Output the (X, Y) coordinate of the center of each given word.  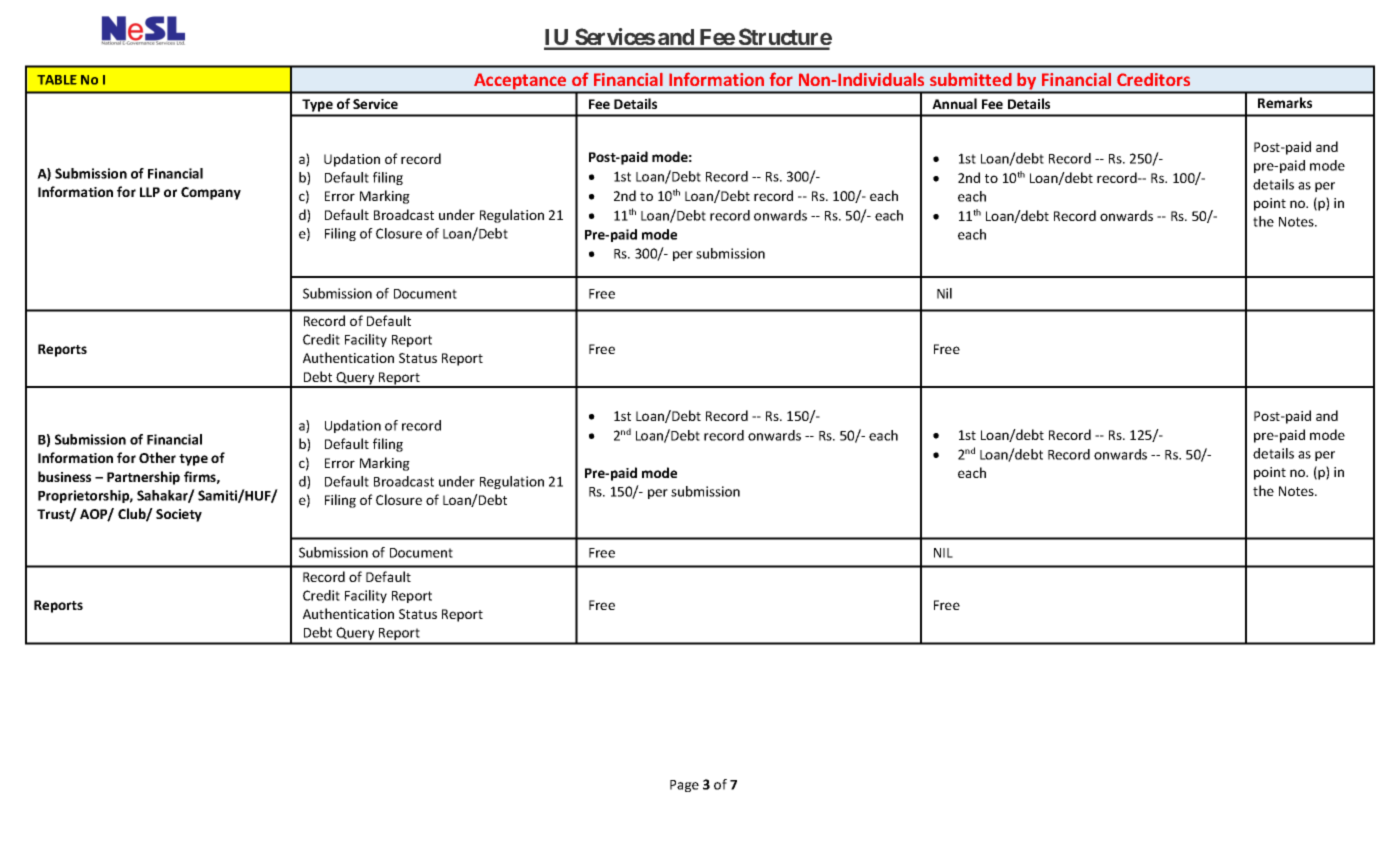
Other (157, 457)
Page (684, 786)
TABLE (57, 80)
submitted (971, 79)
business (64, 476)
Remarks (1285, 102)
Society (179, 515)
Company (211, 193)
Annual (954, 103)
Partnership (143, 478)
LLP (150, 192)
